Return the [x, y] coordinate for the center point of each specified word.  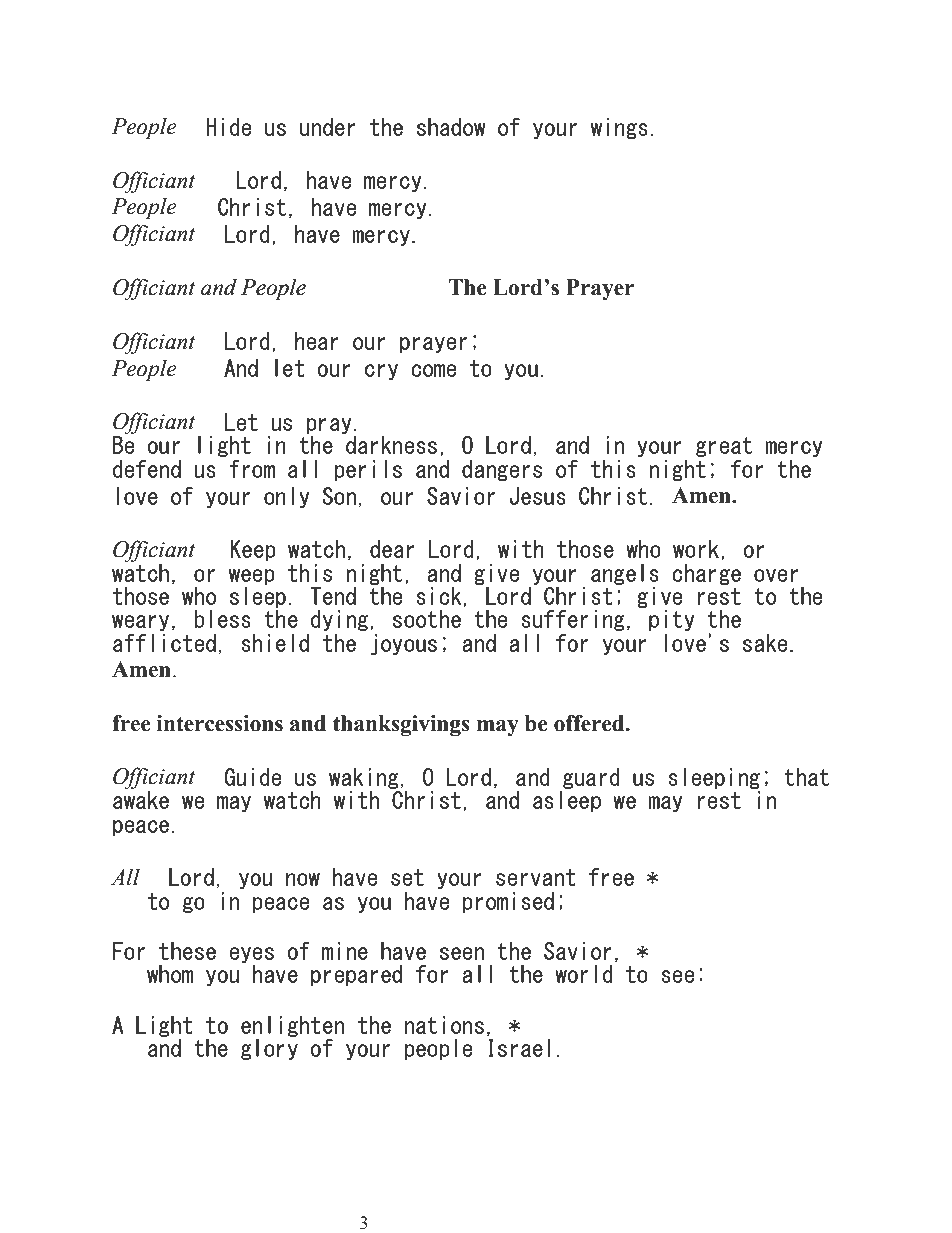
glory [269, 1048]
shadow [451, 127]
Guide [252, 777]
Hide [228, 127]
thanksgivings [401, 725]
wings [619, 128]
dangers [502, 470]
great [724, 447]
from [252, 469]
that [806, 777]
